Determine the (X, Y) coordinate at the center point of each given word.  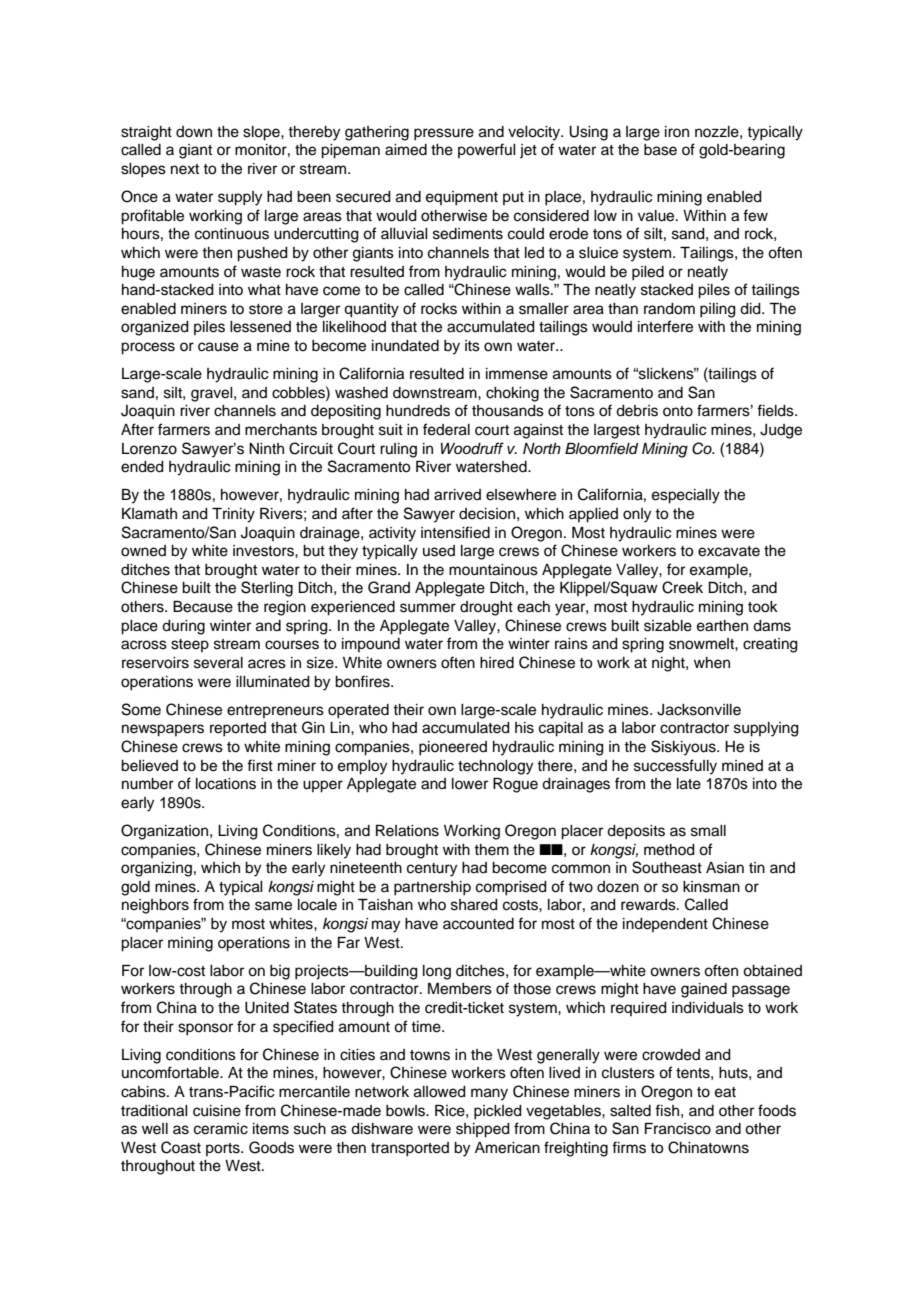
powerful (487, 150)
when (712, 663)
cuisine (217, 1111)
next (185, 169)
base (660, 150)
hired (497, 663)
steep (190, 645)
